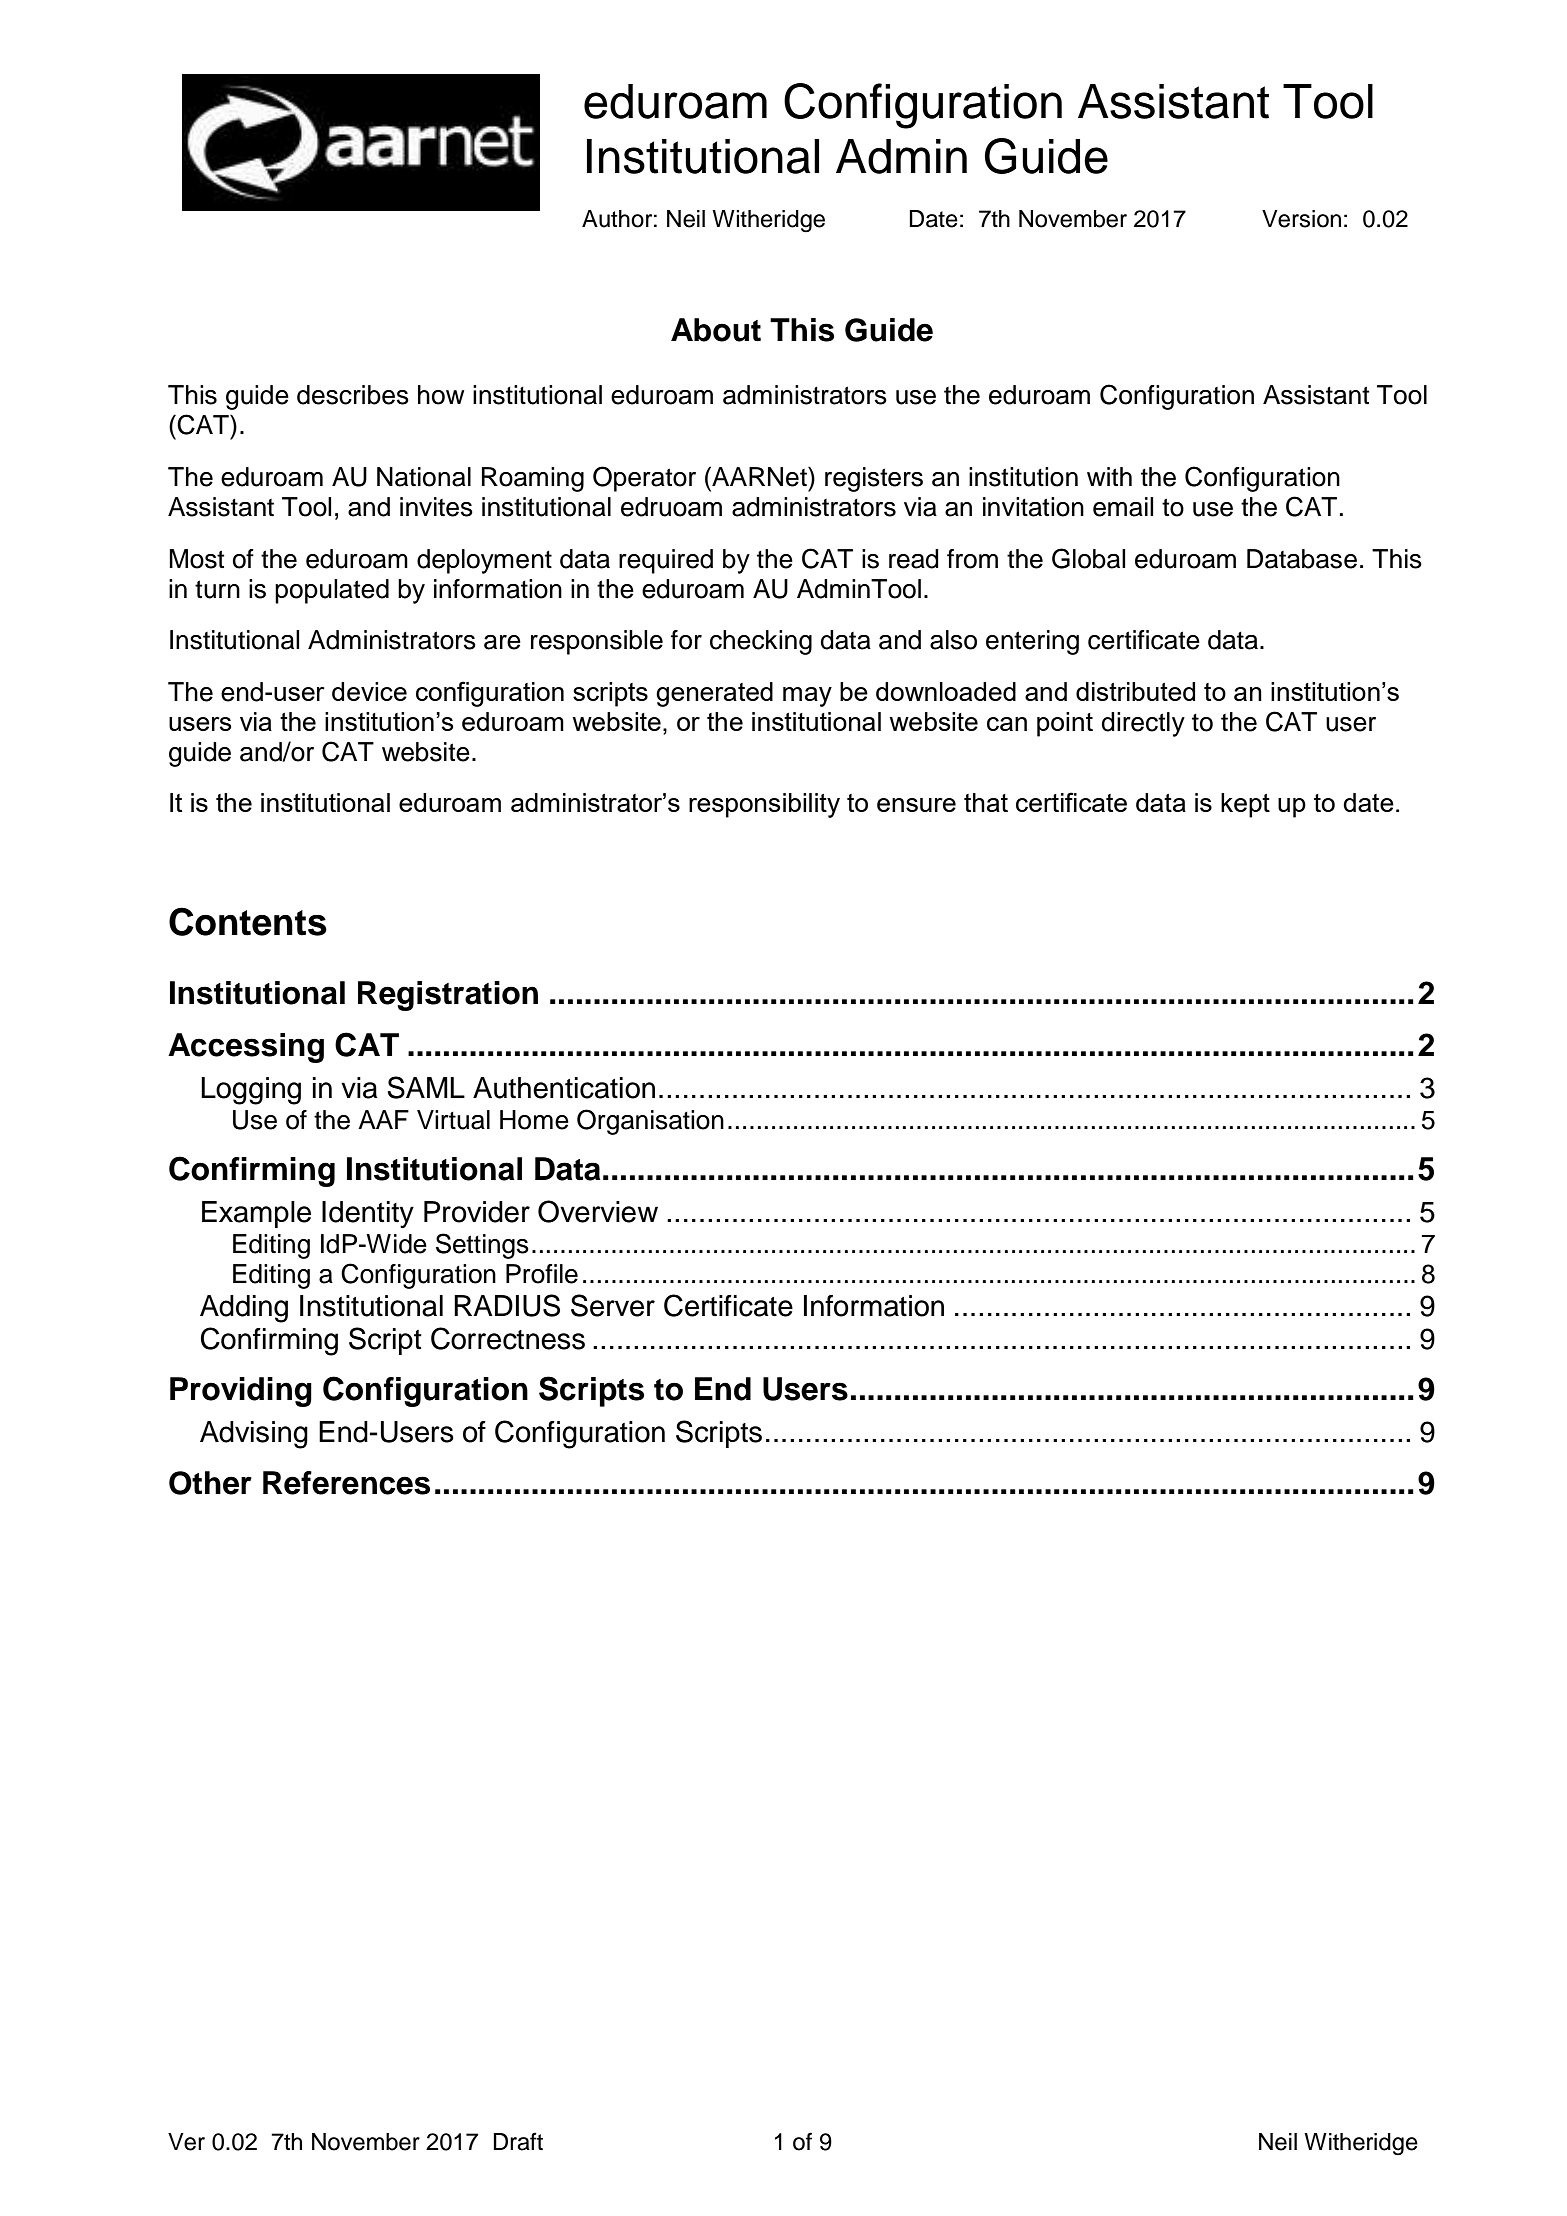  I want to click on Overview, so click(598, 1211).
